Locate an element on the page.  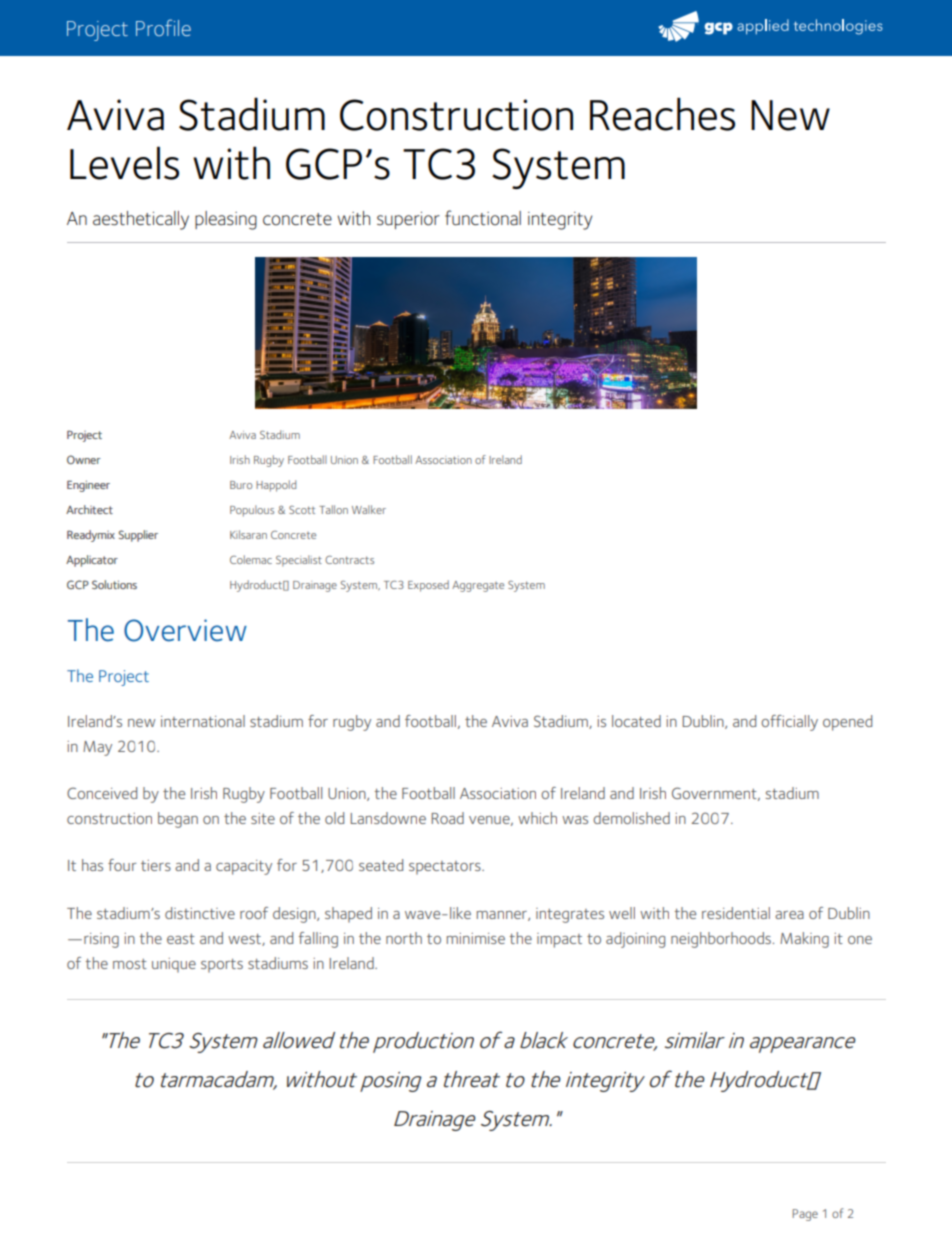
Walker is located at coordinates (369, 509).
